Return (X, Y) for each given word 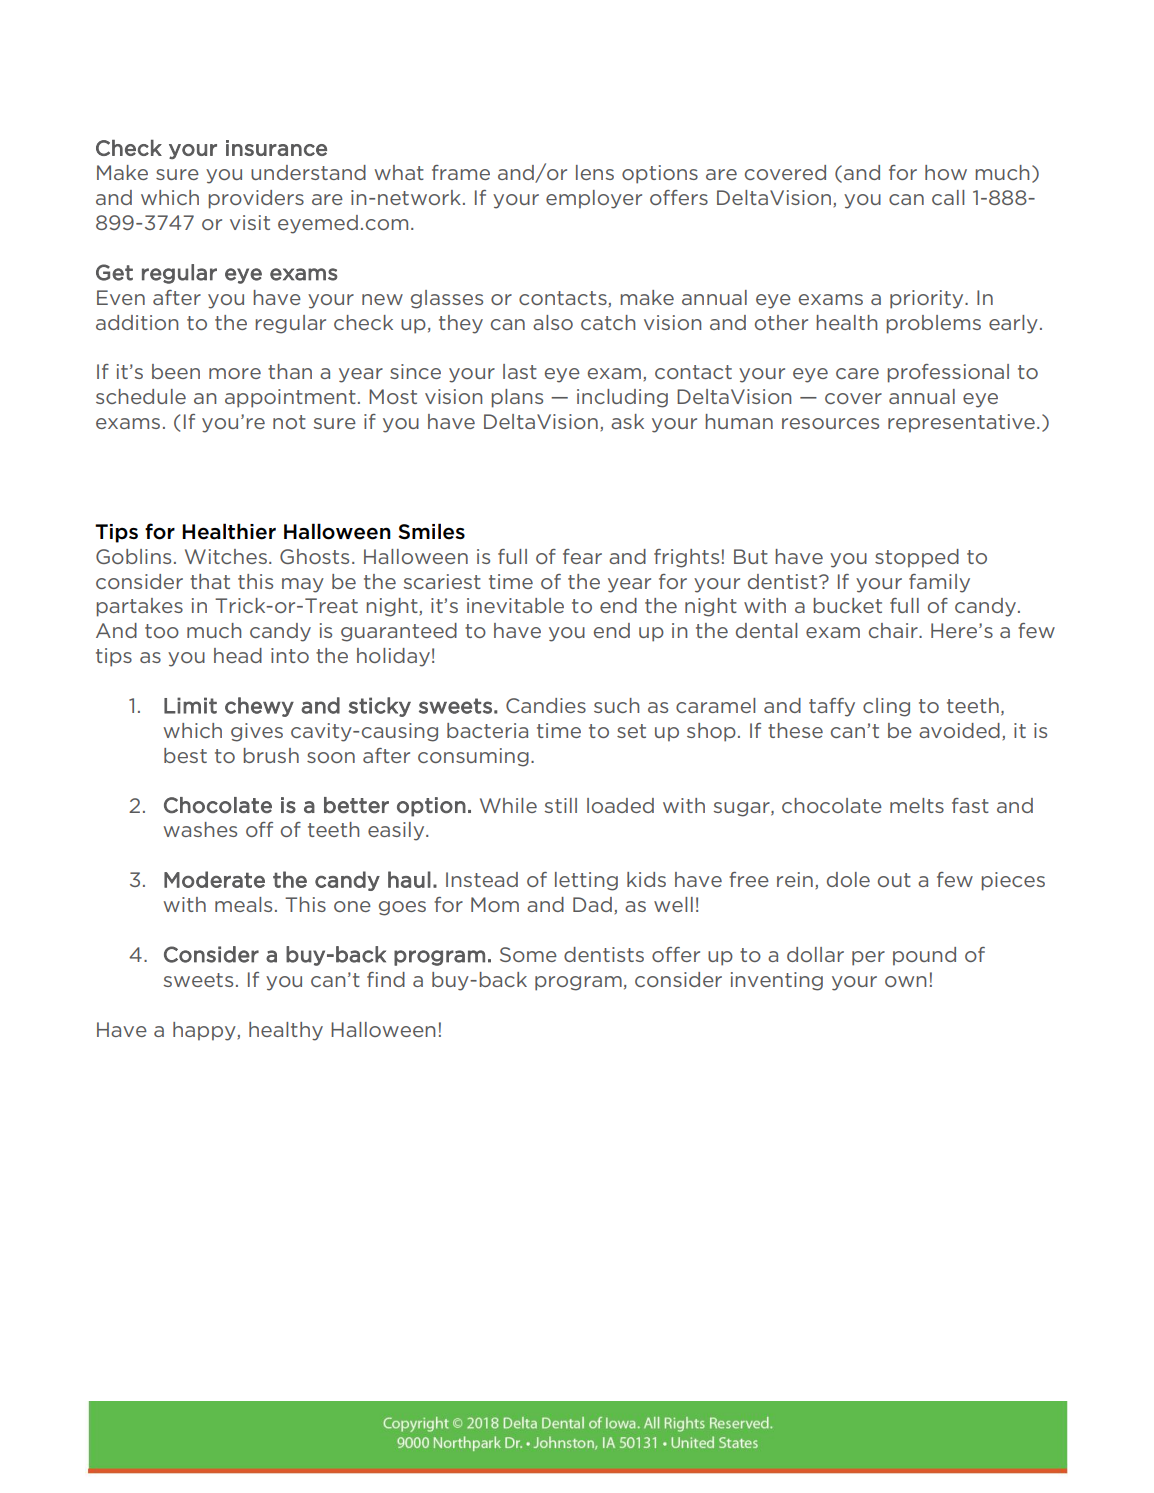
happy (205, 1031)
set (631, 731)
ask (627, 421)
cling (886, 707)
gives (257, 732)
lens (595, 172)
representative (961, 423)
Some (528, 954)
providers (256, 199)
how (946, 172)
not (289, 422)
